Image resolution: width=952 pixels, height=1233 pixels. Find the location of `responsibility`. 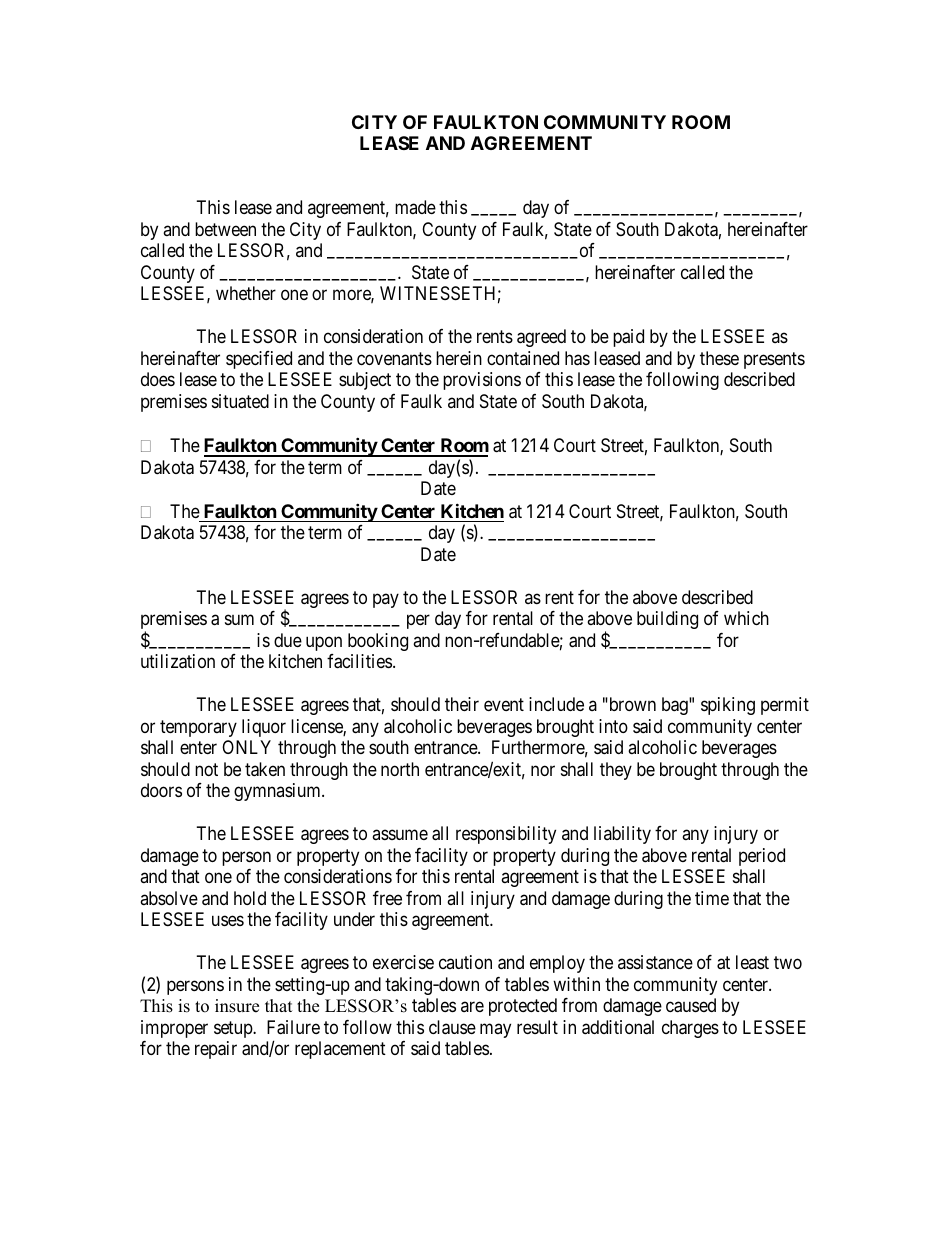

responsibility is located at coordinates (506, 835).
